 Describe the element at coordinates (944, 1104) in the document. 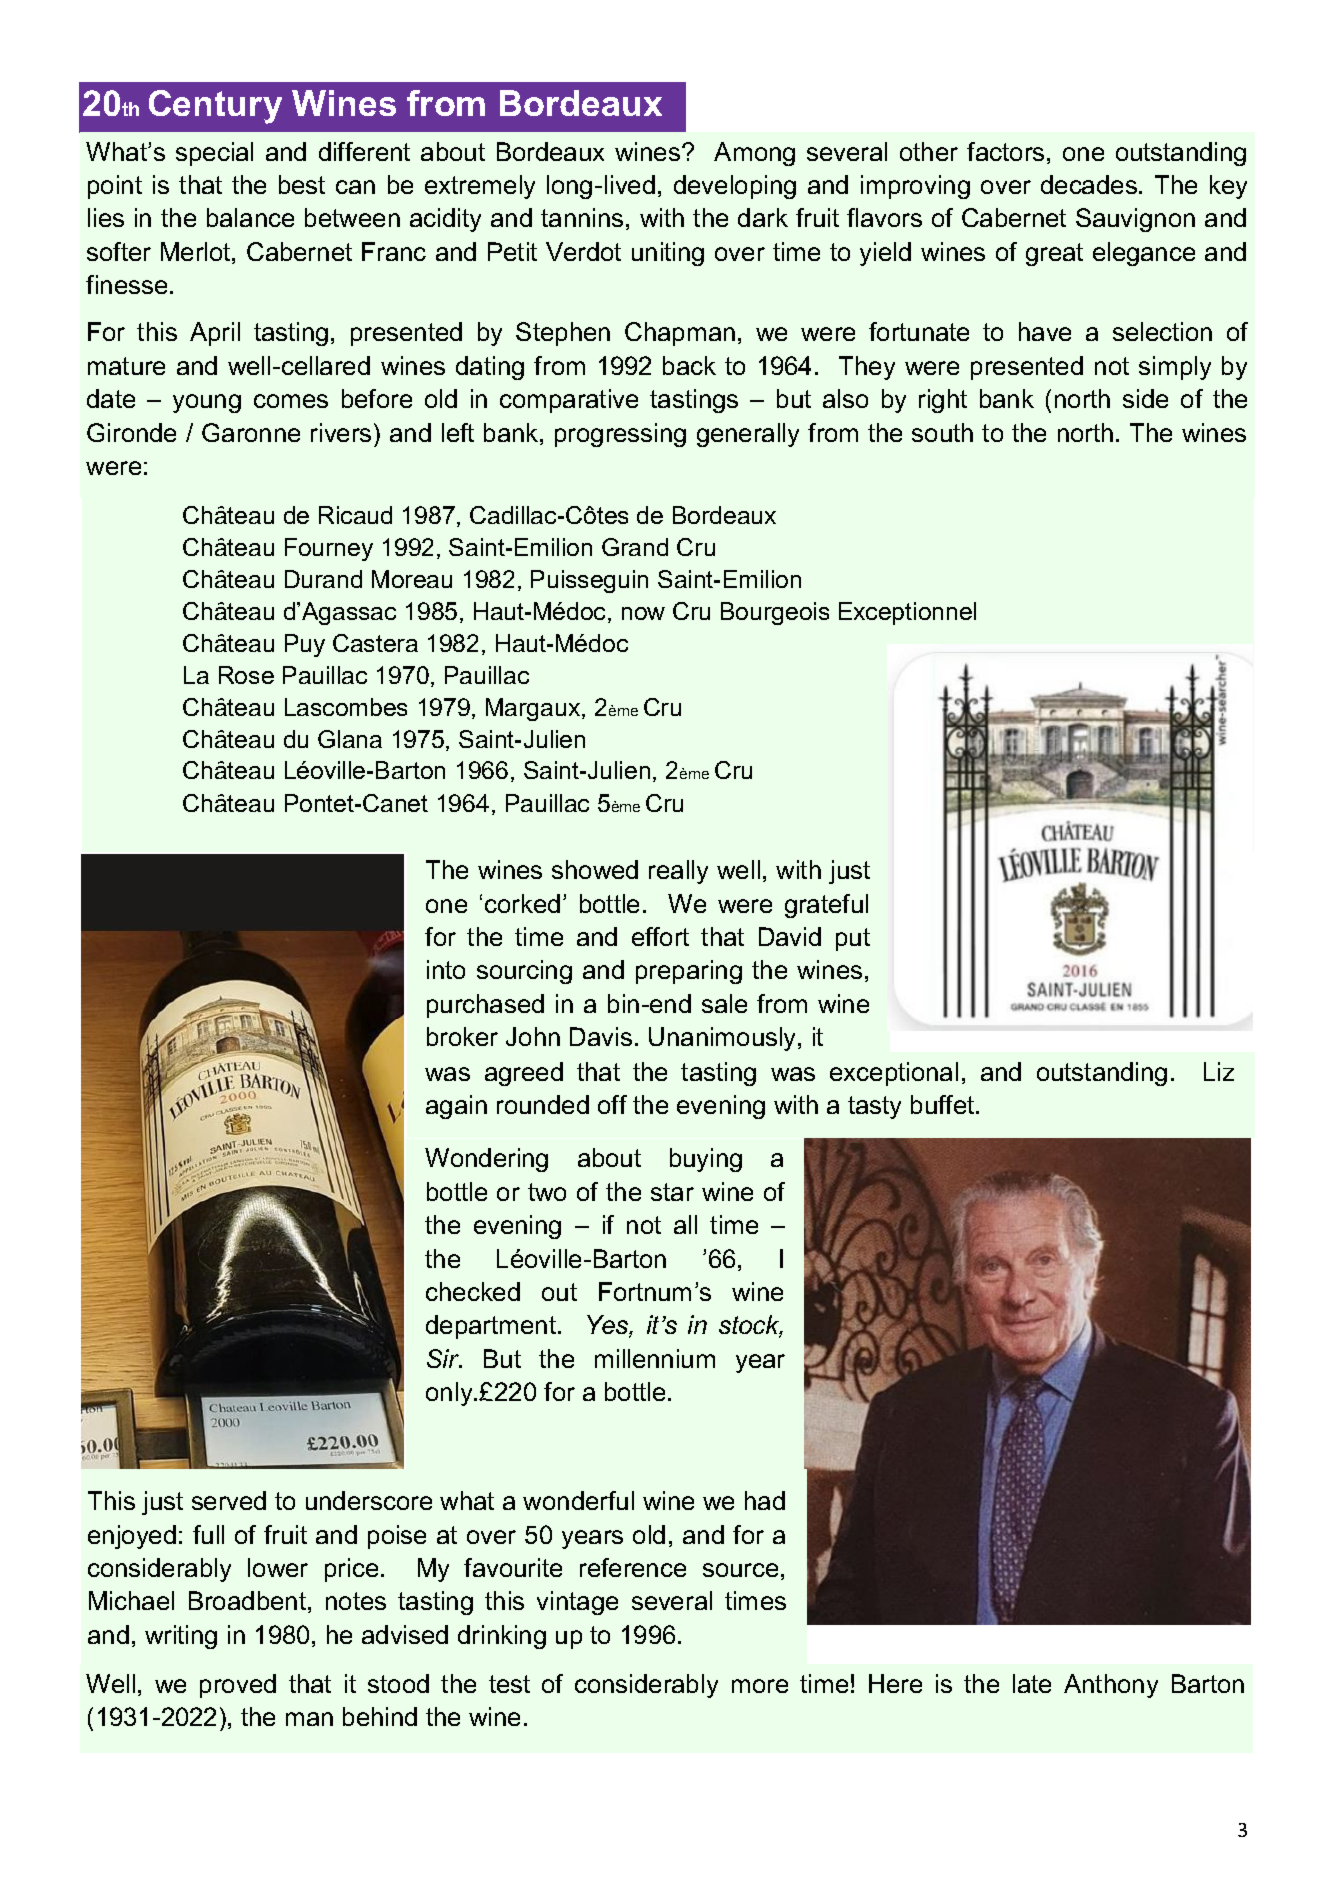

I see `buffet` at that location.
